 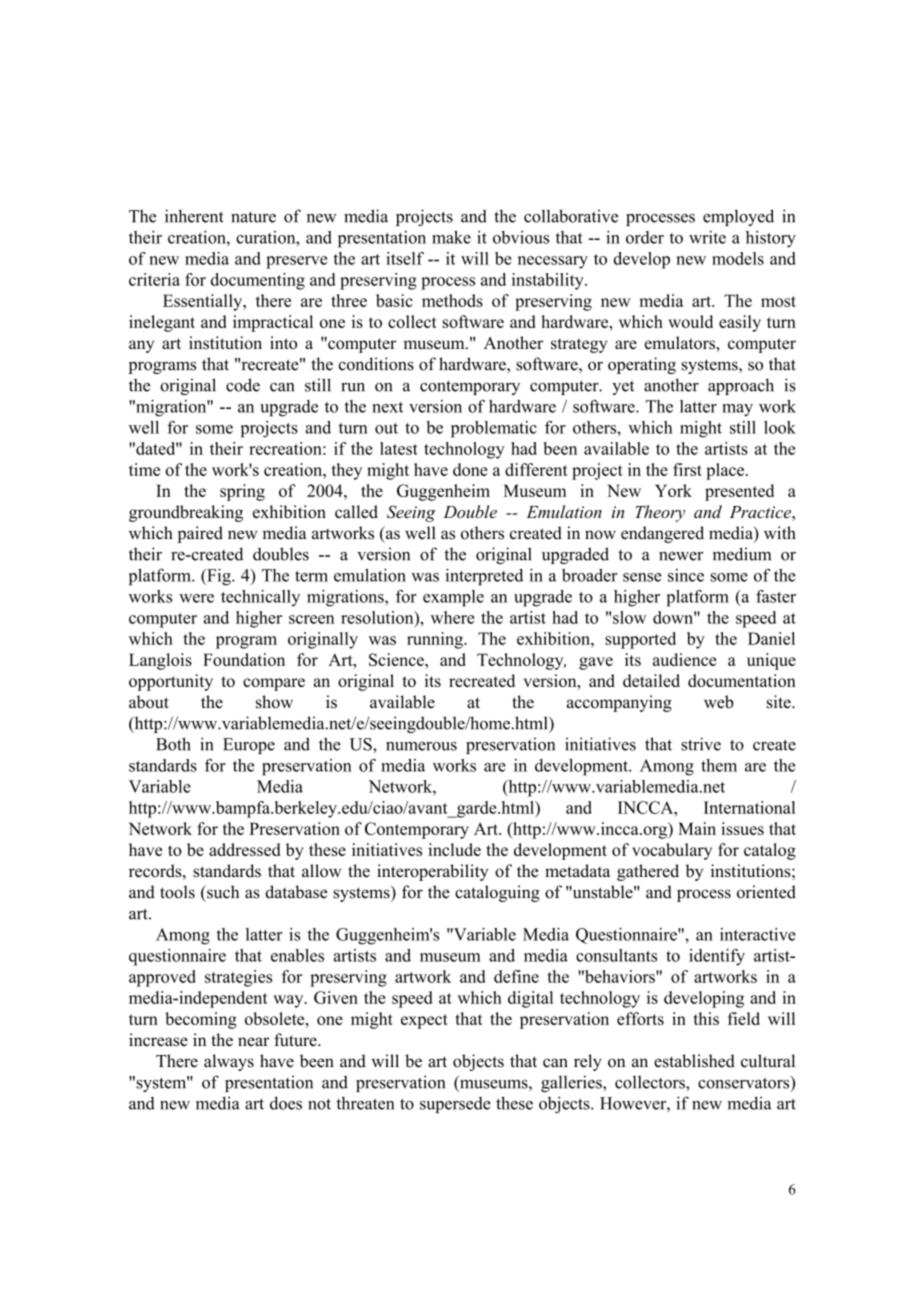 I want to click on done, so click(x=470, y=469).
